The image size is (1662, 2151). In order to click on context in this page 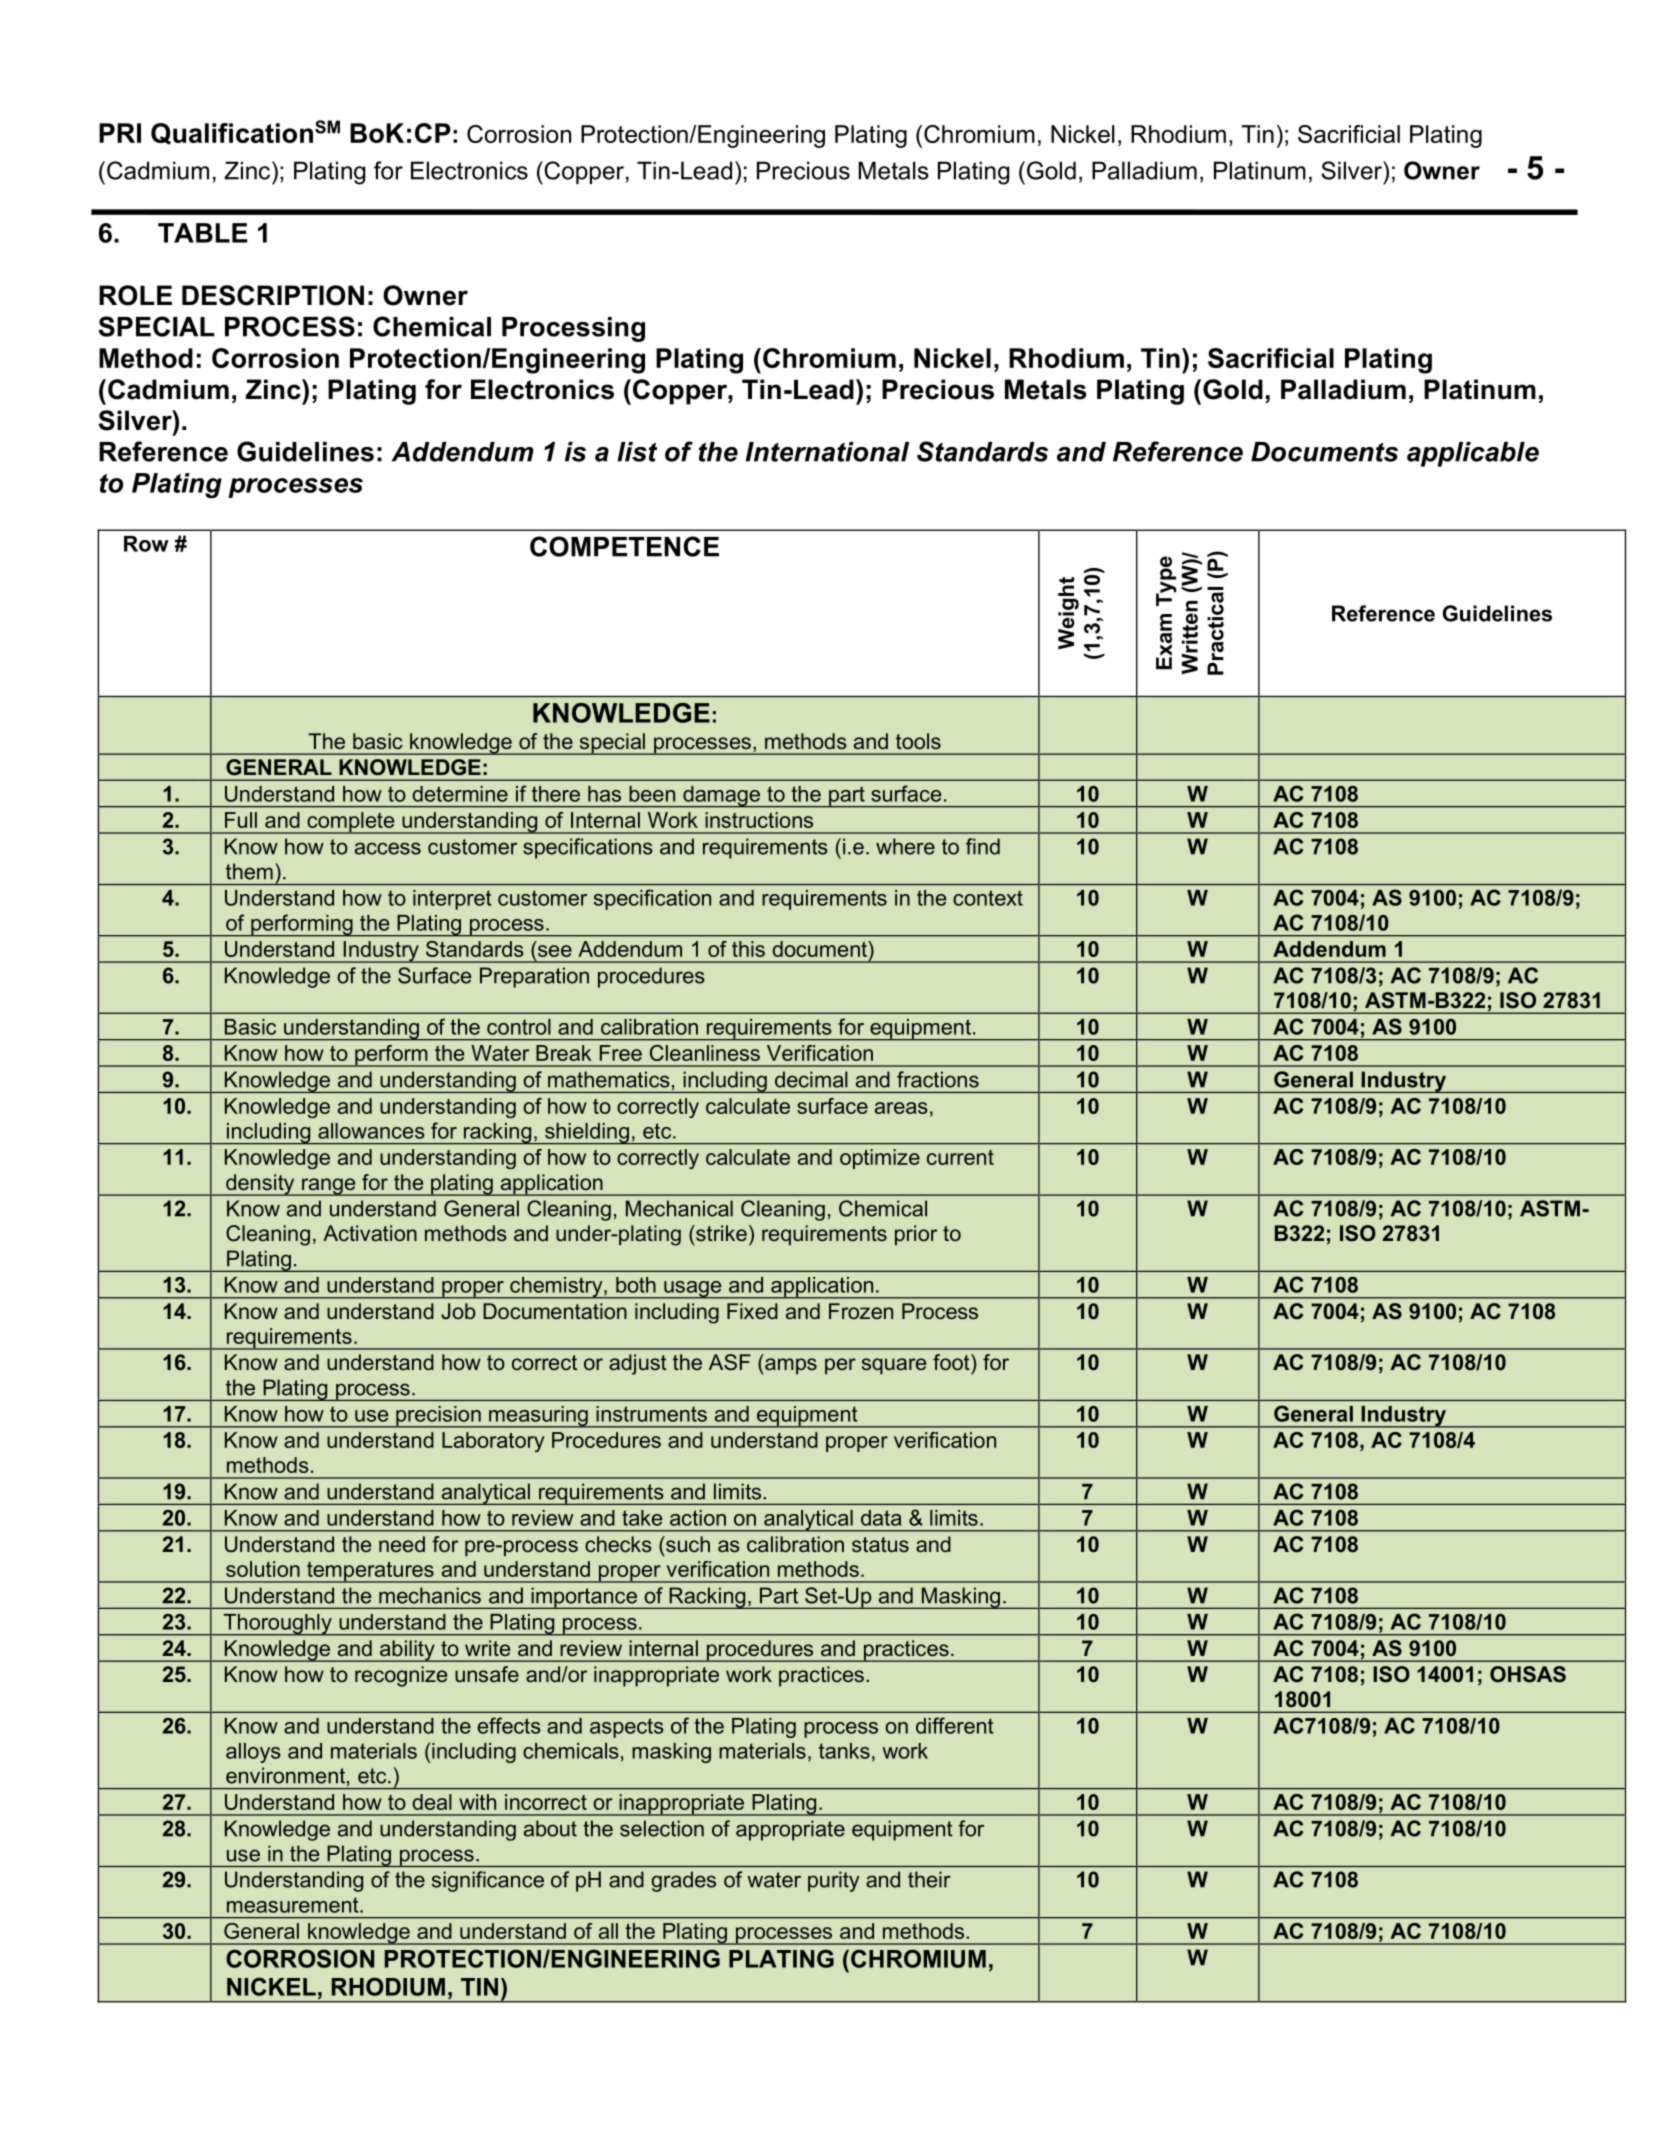, I will do `click(988, 898)`.
